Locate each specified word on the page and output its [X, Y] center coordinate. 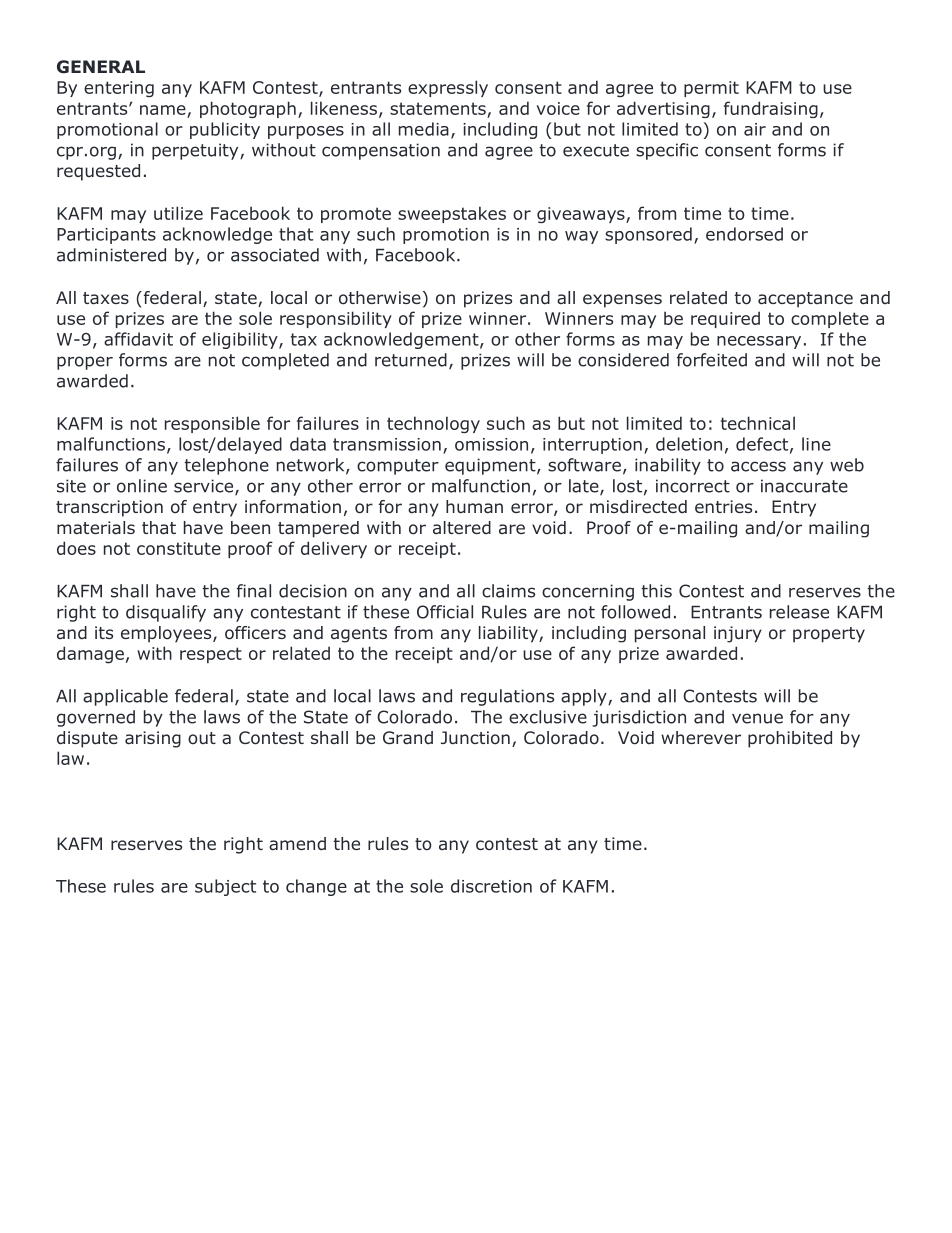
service [205, 487]
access [758, 466]
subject [225, 887]
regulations [507, 697]
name [163, 110]
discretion [491, 886]
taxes [106, 298]
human [474, 507]
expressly [448, 88]
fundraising [771, 109]
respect [211, 655]
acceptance [805, 300]
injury [738, 634]
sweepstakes [452, 214]
